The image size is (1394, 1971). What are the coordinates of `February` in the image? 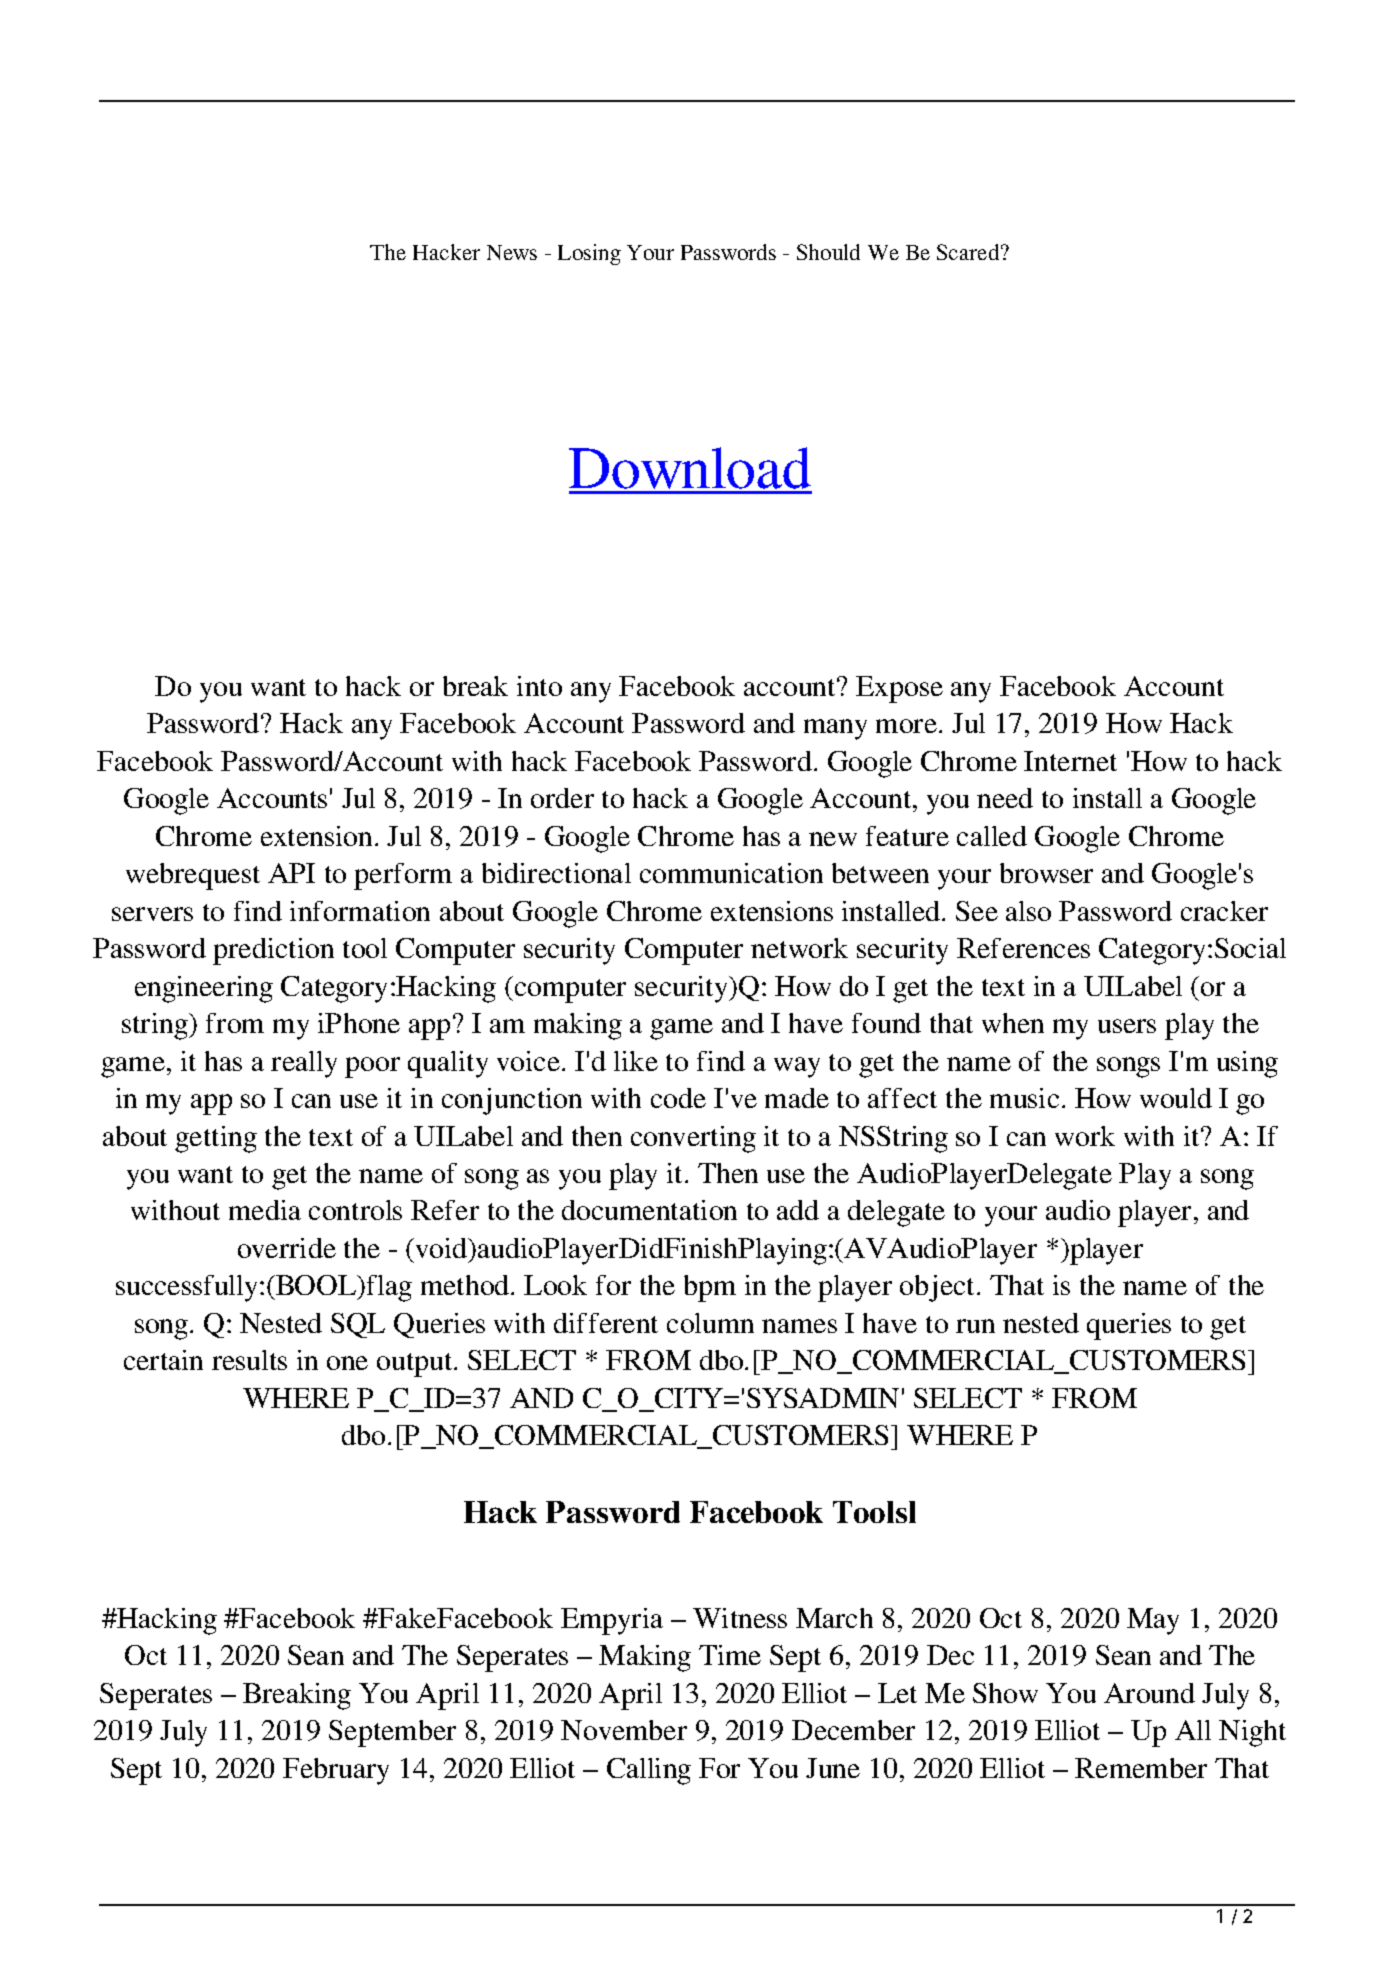 It's located at (336, 1771).
